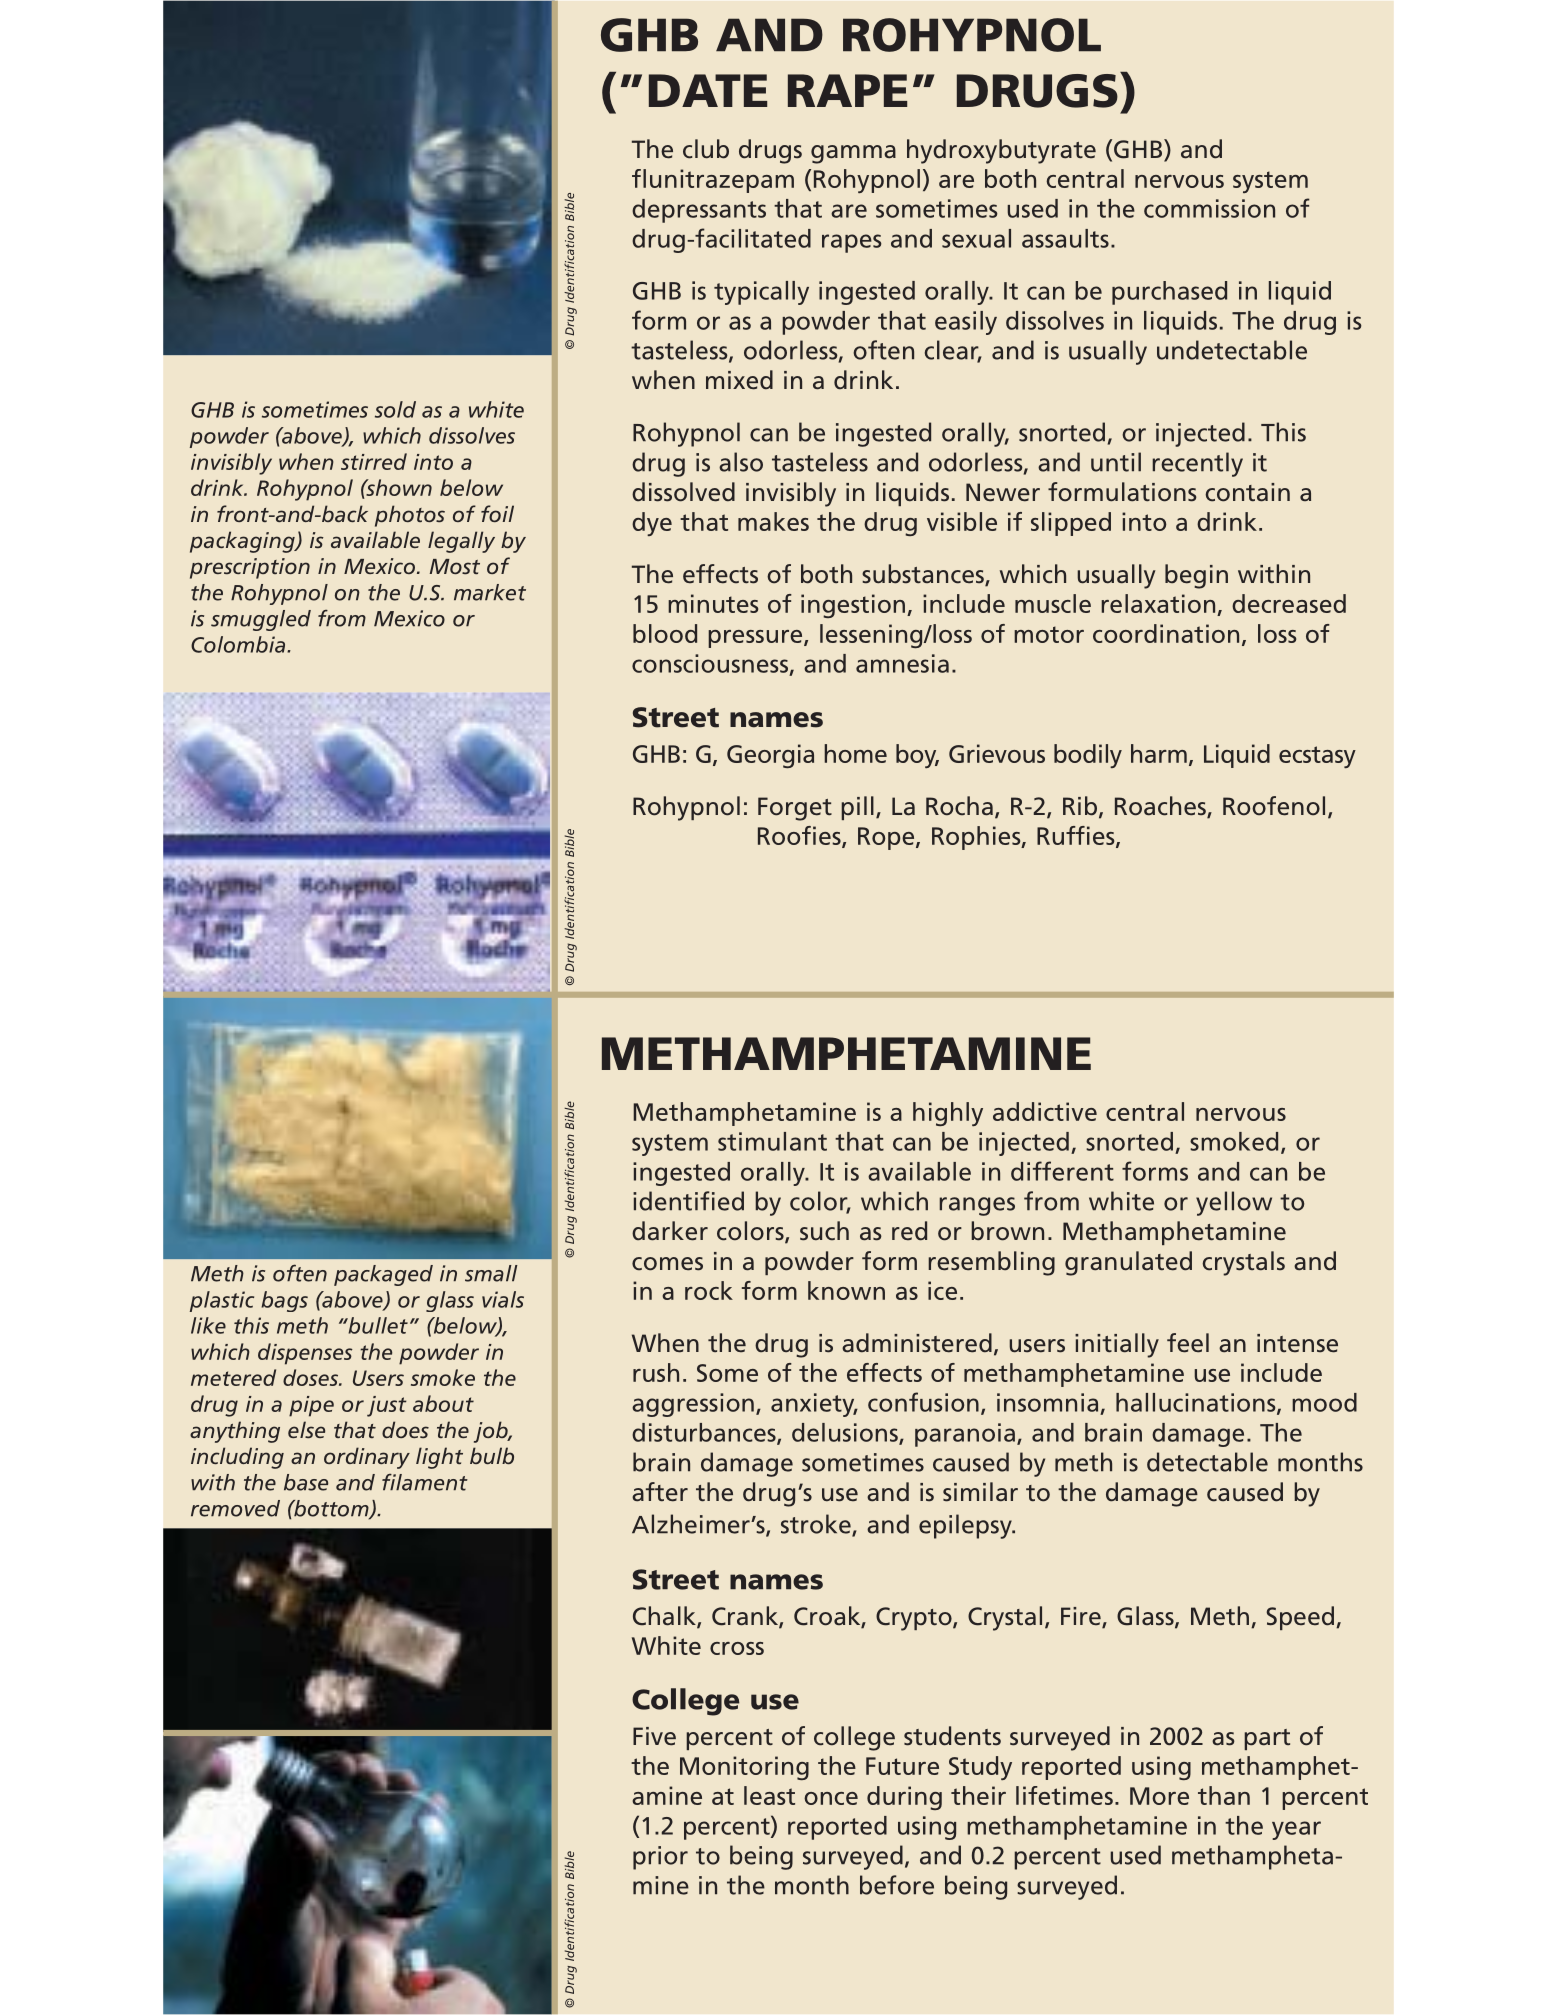 Image resolution: width=1557 pixels, height=2015 pixels. I want to click on sold, so click(395, 409).
